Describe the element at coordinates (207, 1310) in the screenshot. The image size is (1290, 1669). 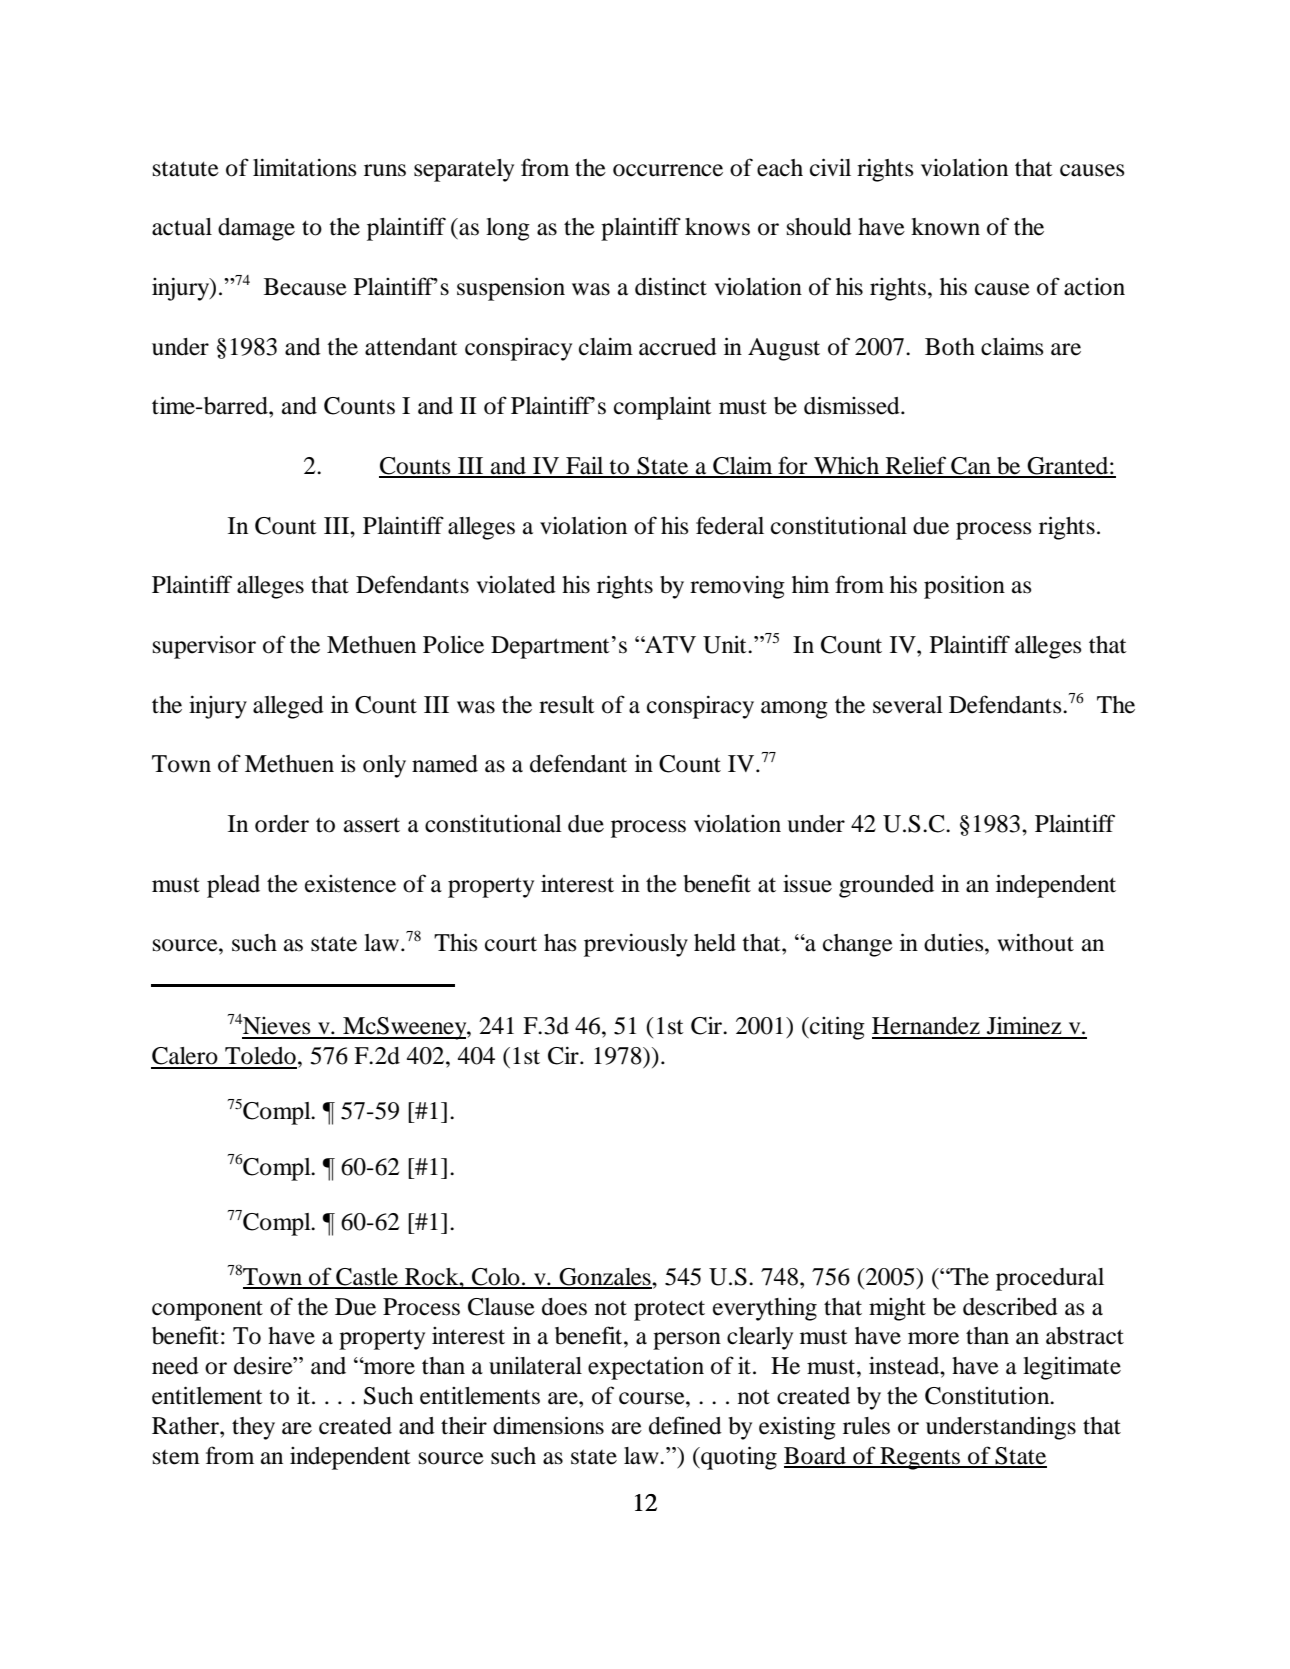
I see `component` at that location.
